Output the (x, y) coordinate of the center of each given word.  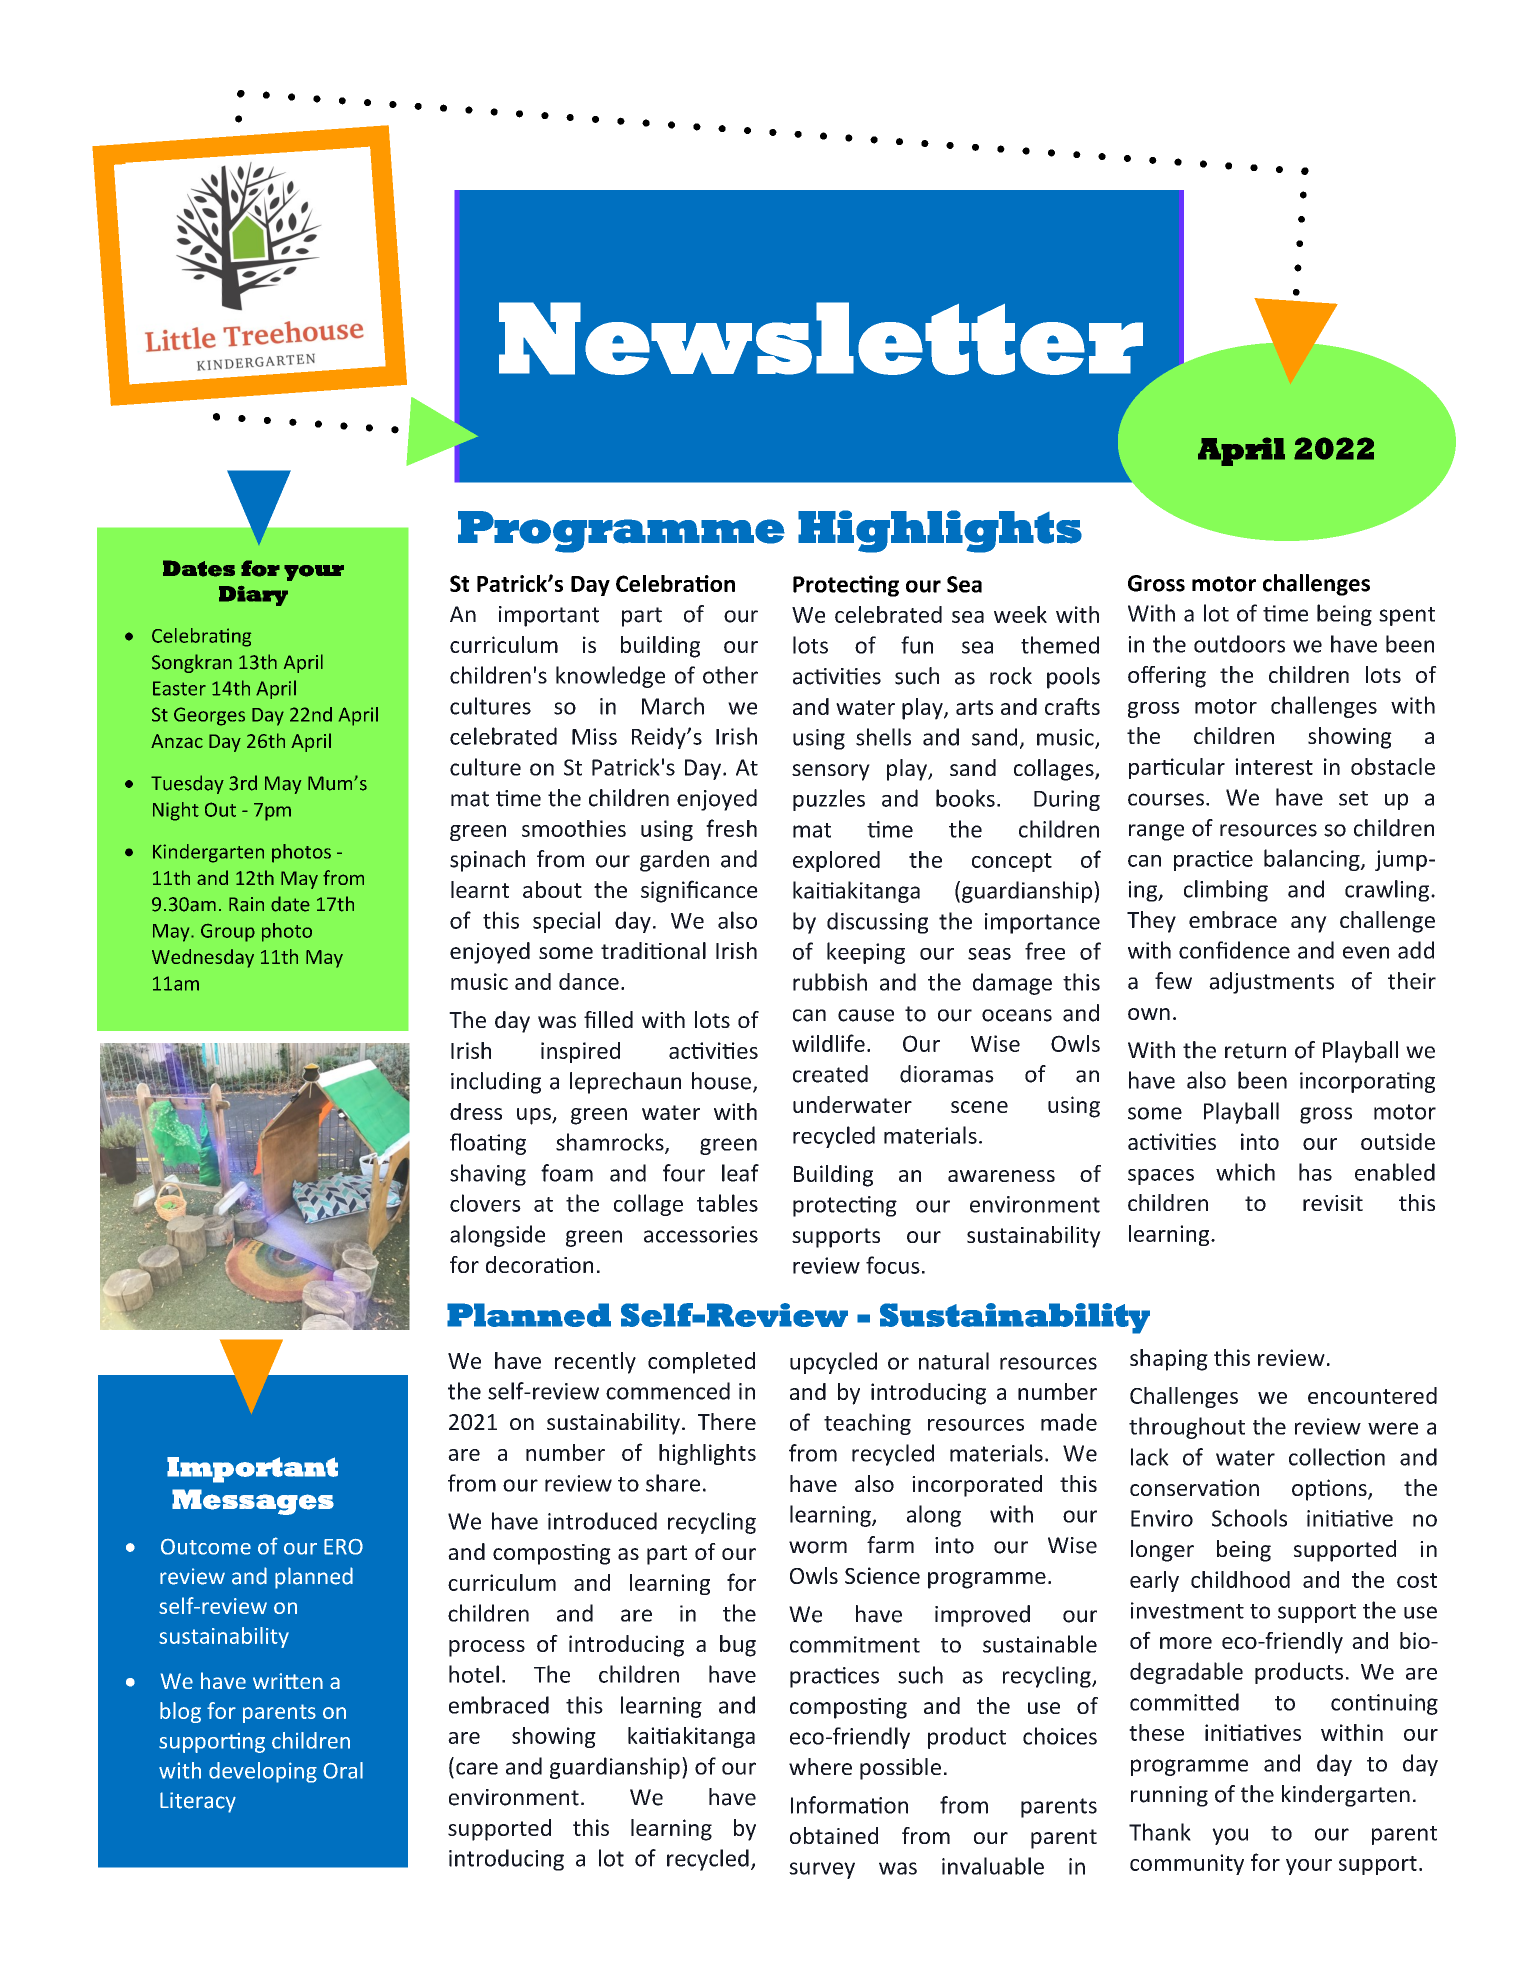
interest (1274, 766)
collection (1337, 1457)
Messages (253, 1502)
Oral (343, 1770)
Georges (209, 716)
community (1187, 1864)
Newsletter (821, 338)
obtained (834, 1835)
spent (1407, 616)
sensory (831, 772)
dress (476, 1111)
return (1255, 1051)
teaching (867, 1424)
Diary (253, 596)
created (830, 1074)
